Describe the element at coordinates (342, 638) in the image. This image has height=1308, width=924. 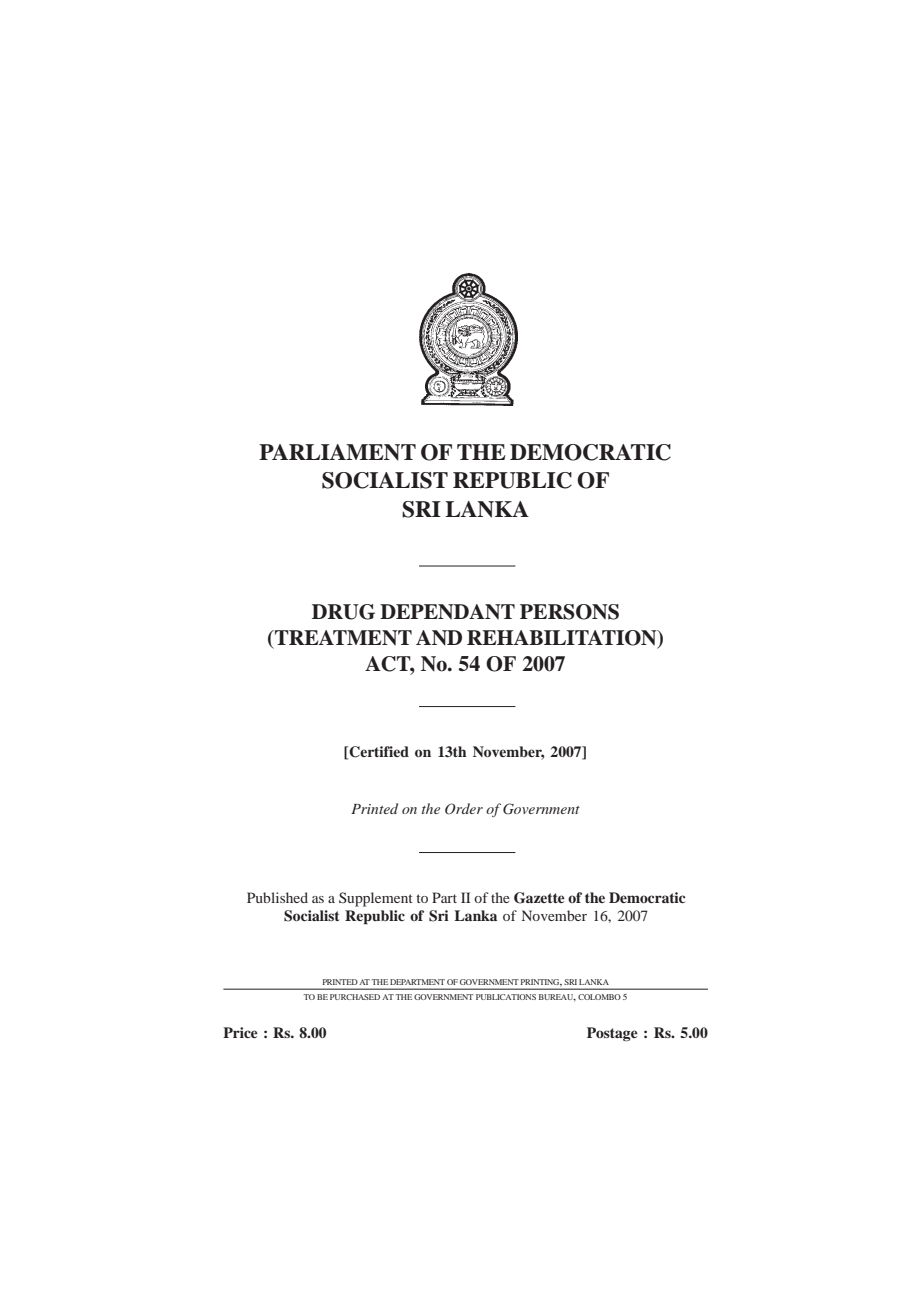
I see `TREATMENT` at that location.
